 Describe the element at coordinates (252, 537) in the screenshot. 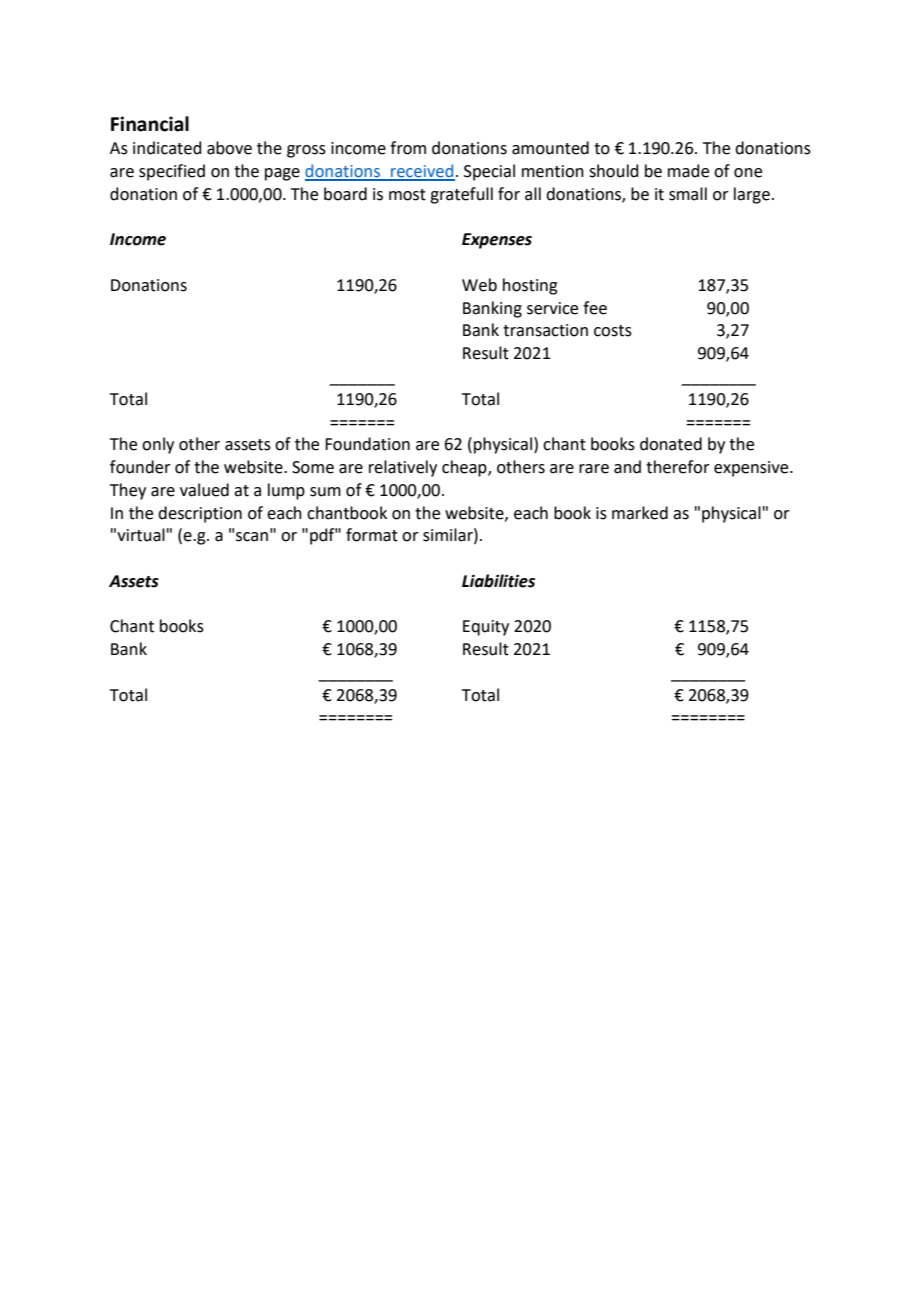

I see `scan` at that location.
